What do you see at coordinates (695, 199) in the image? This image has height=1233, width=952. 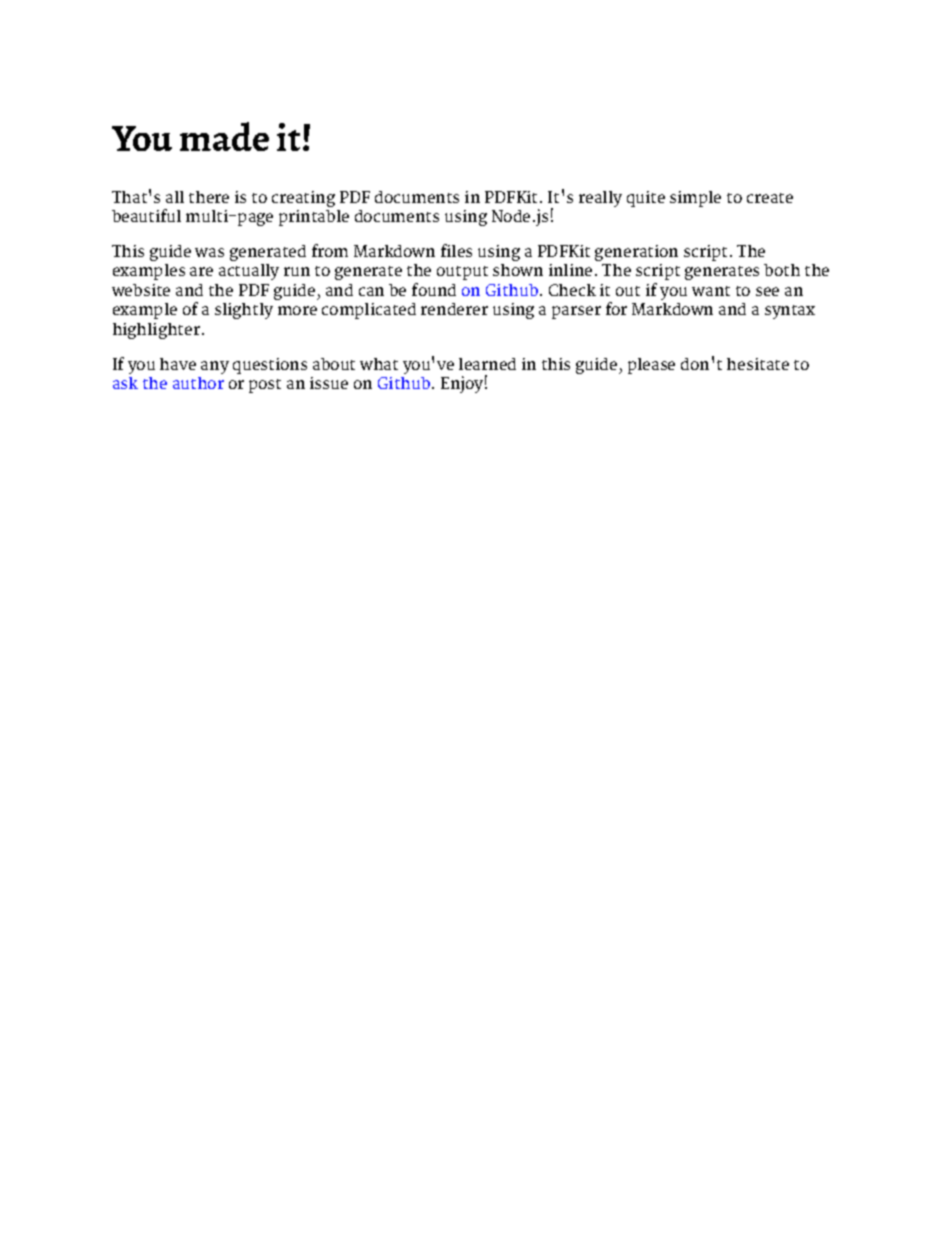 I see `simple` at bounding box center [695, 199].
